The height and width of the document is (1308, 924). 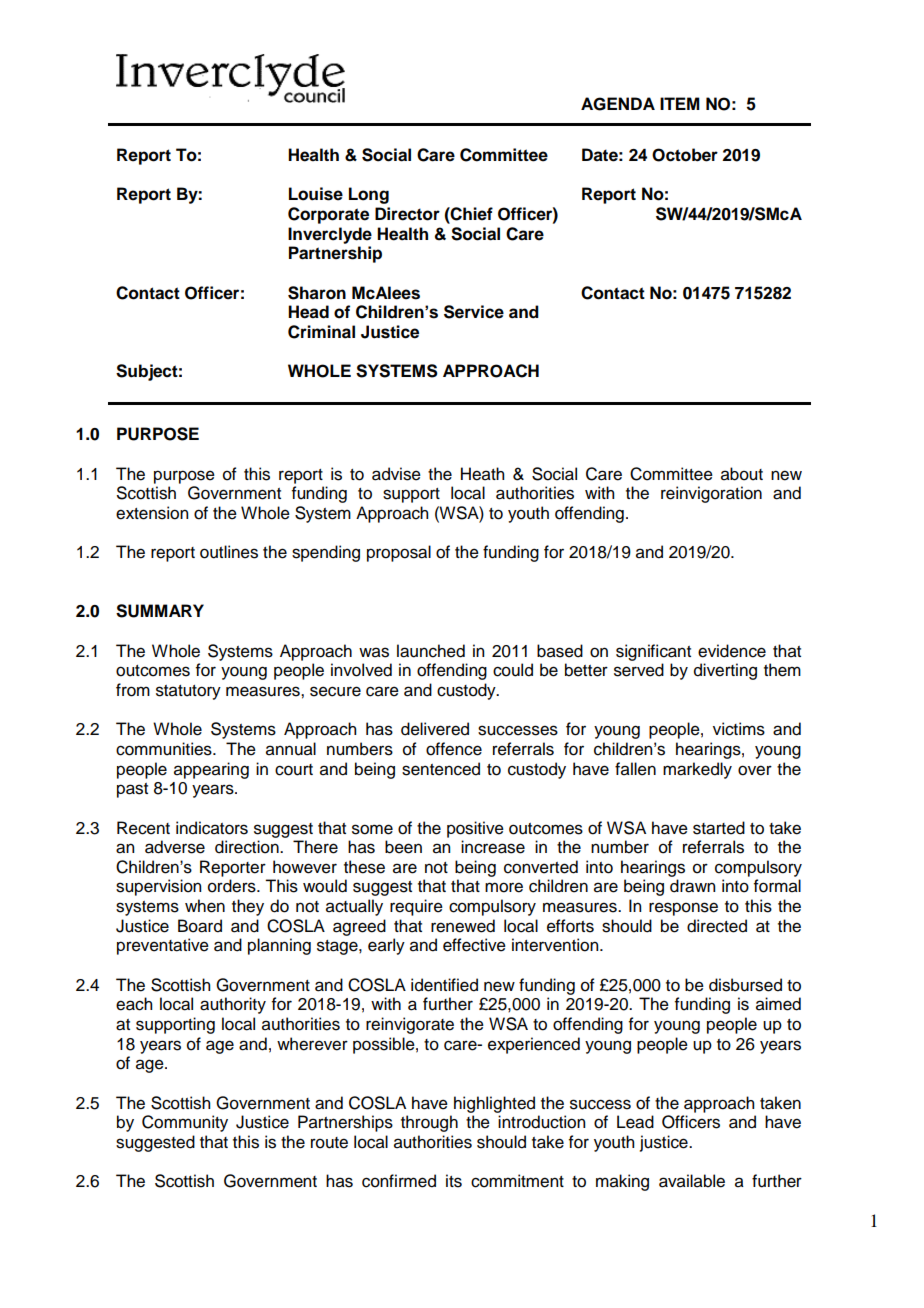 What do you see at coordinates (407, 214) in the document?
I see `Director` at bounding box center [407, 214].
